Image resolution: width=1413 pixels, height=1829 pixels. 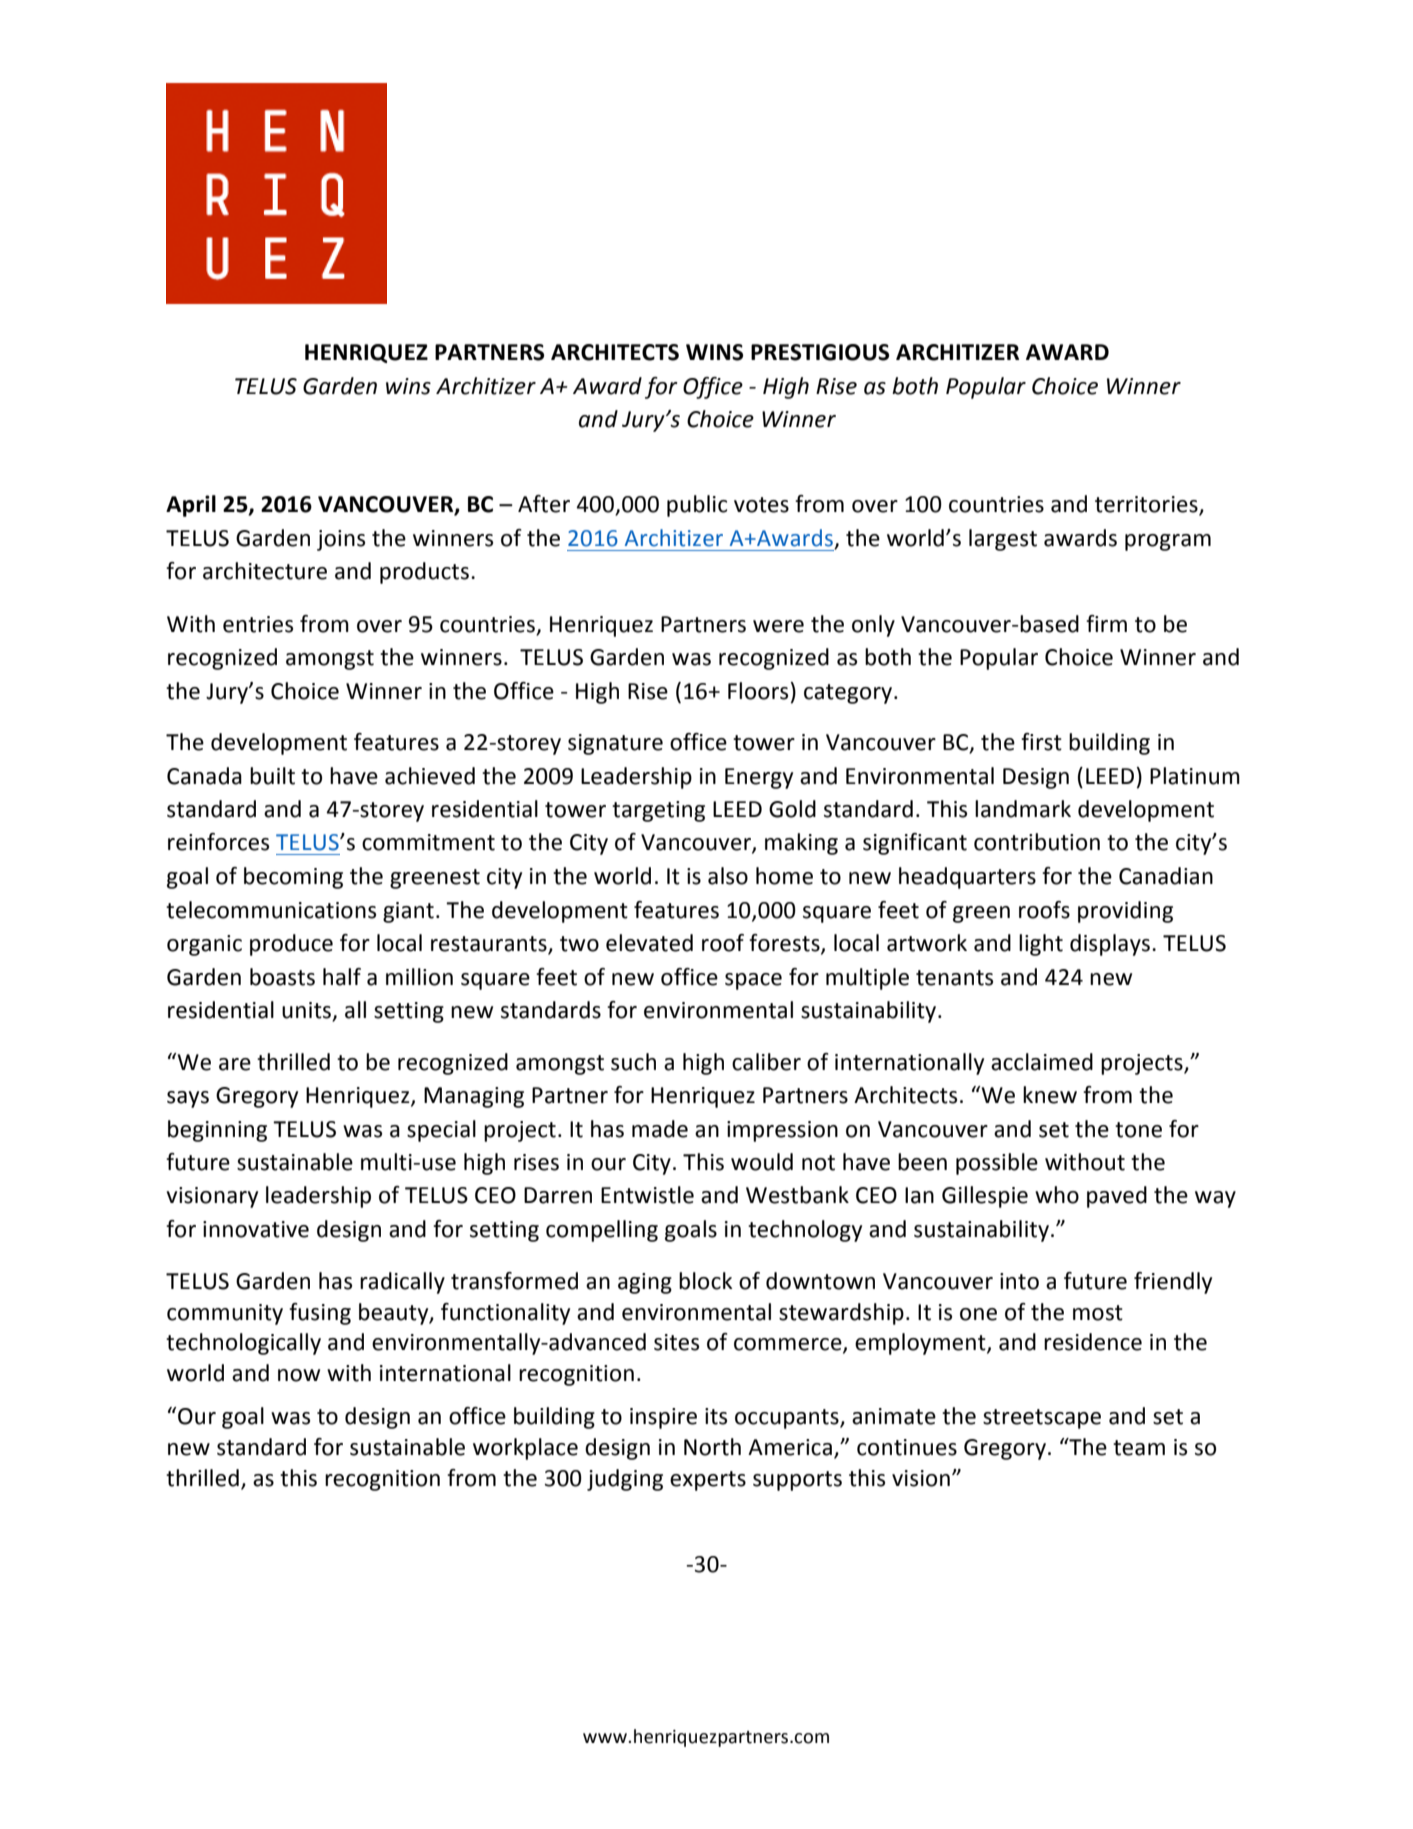 What do you see at coordinates (615, 744) in the screenshot?
I see `signature` at bounding box center [615, 744].
